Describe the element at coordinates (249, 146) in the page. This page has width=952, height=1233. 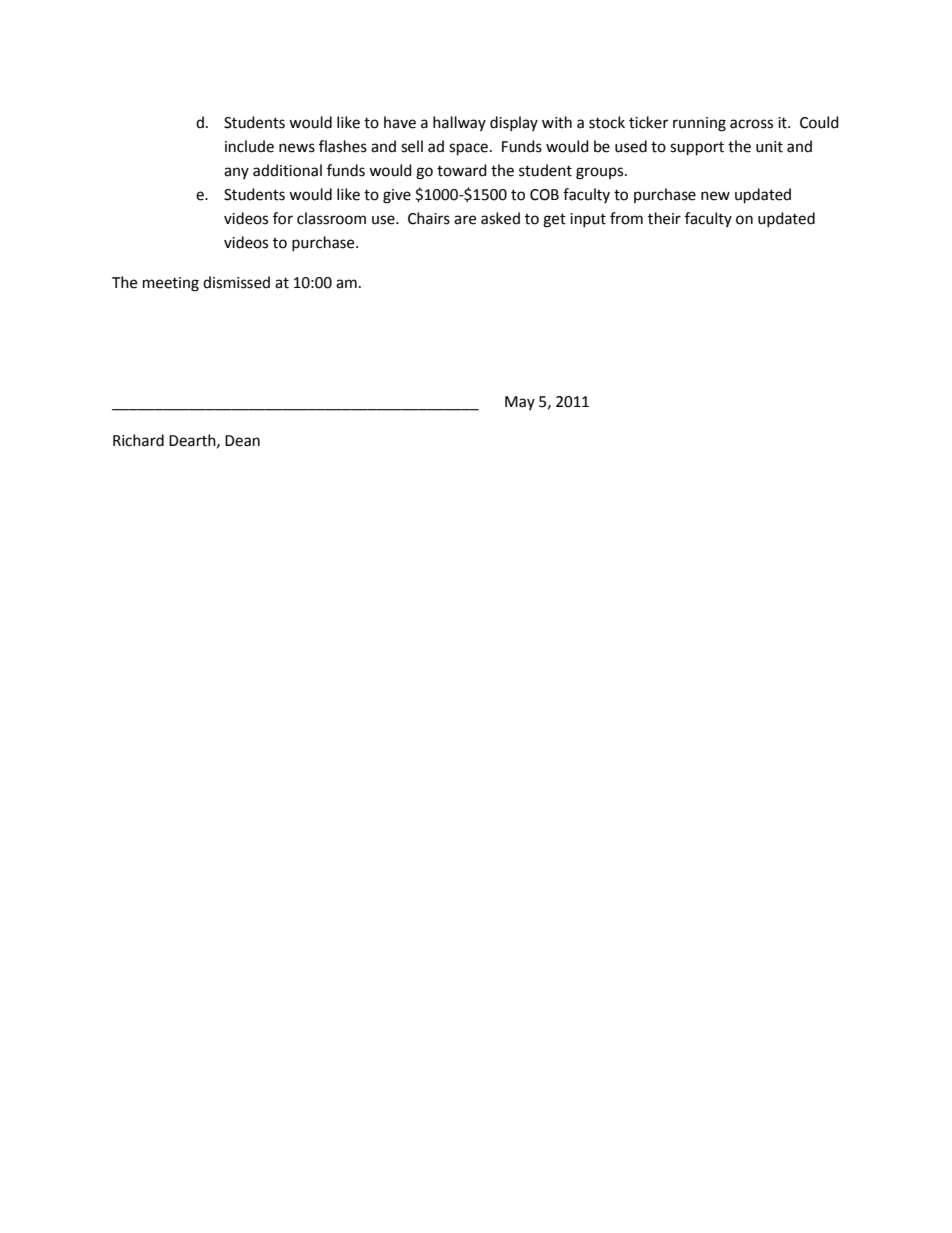
I see `include` at that location.
